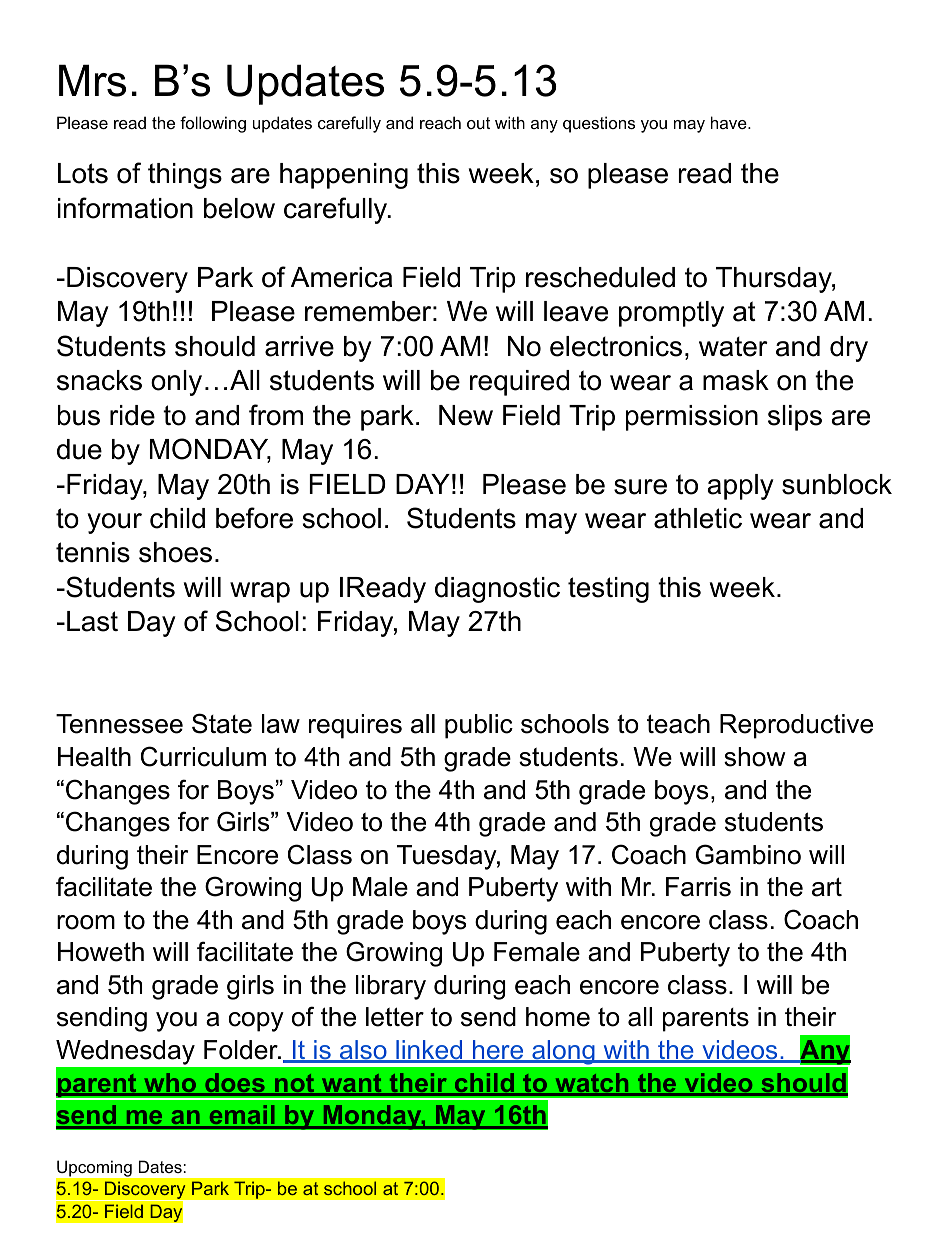 The height and width of the screenshot is (1233, 952). Describe the element at coordinates (213, 124) in the screenshot. I see `following` at that location.
